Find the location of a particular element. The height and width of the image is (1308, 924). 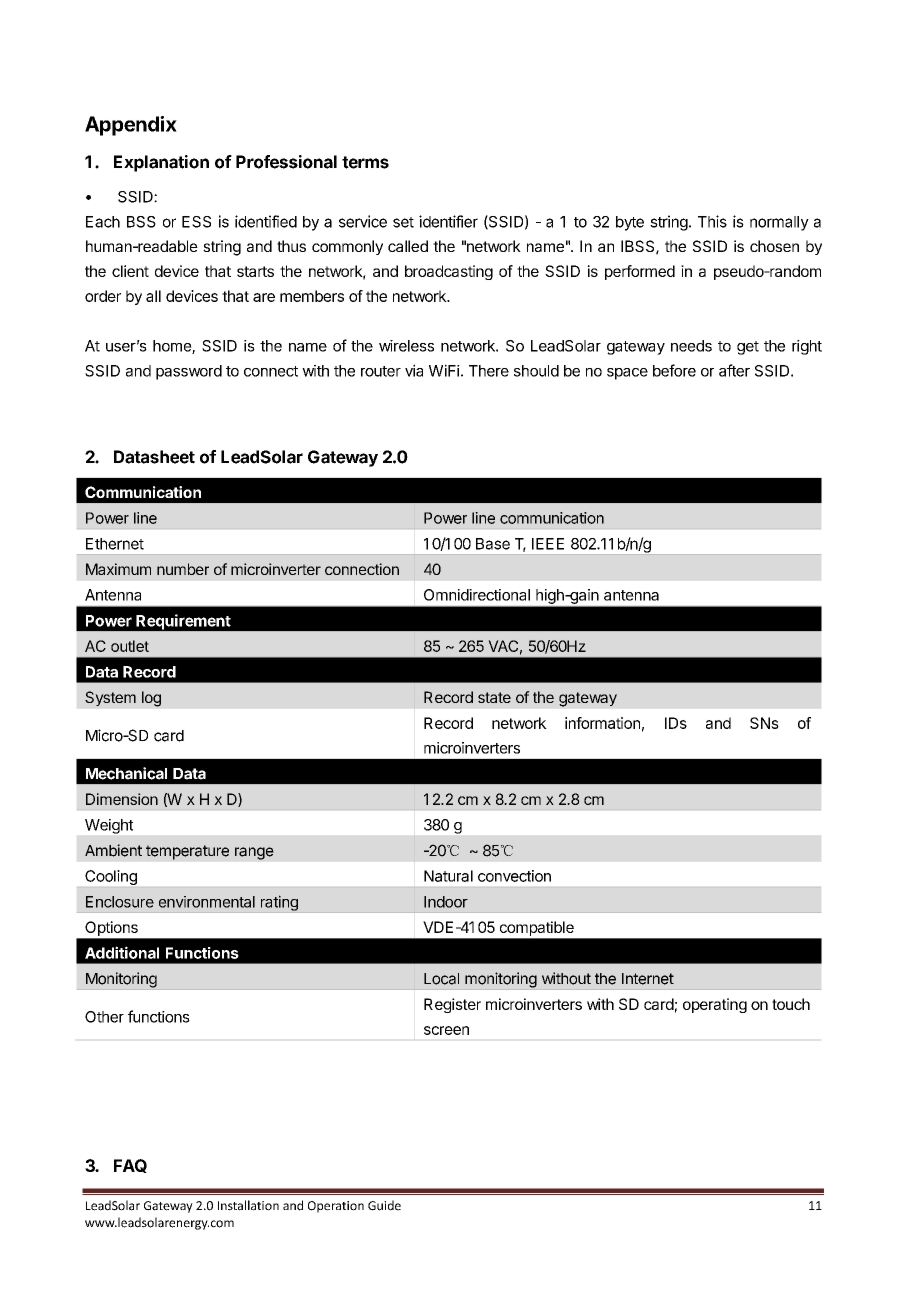

identifier is located at coordinates (448, 221).
